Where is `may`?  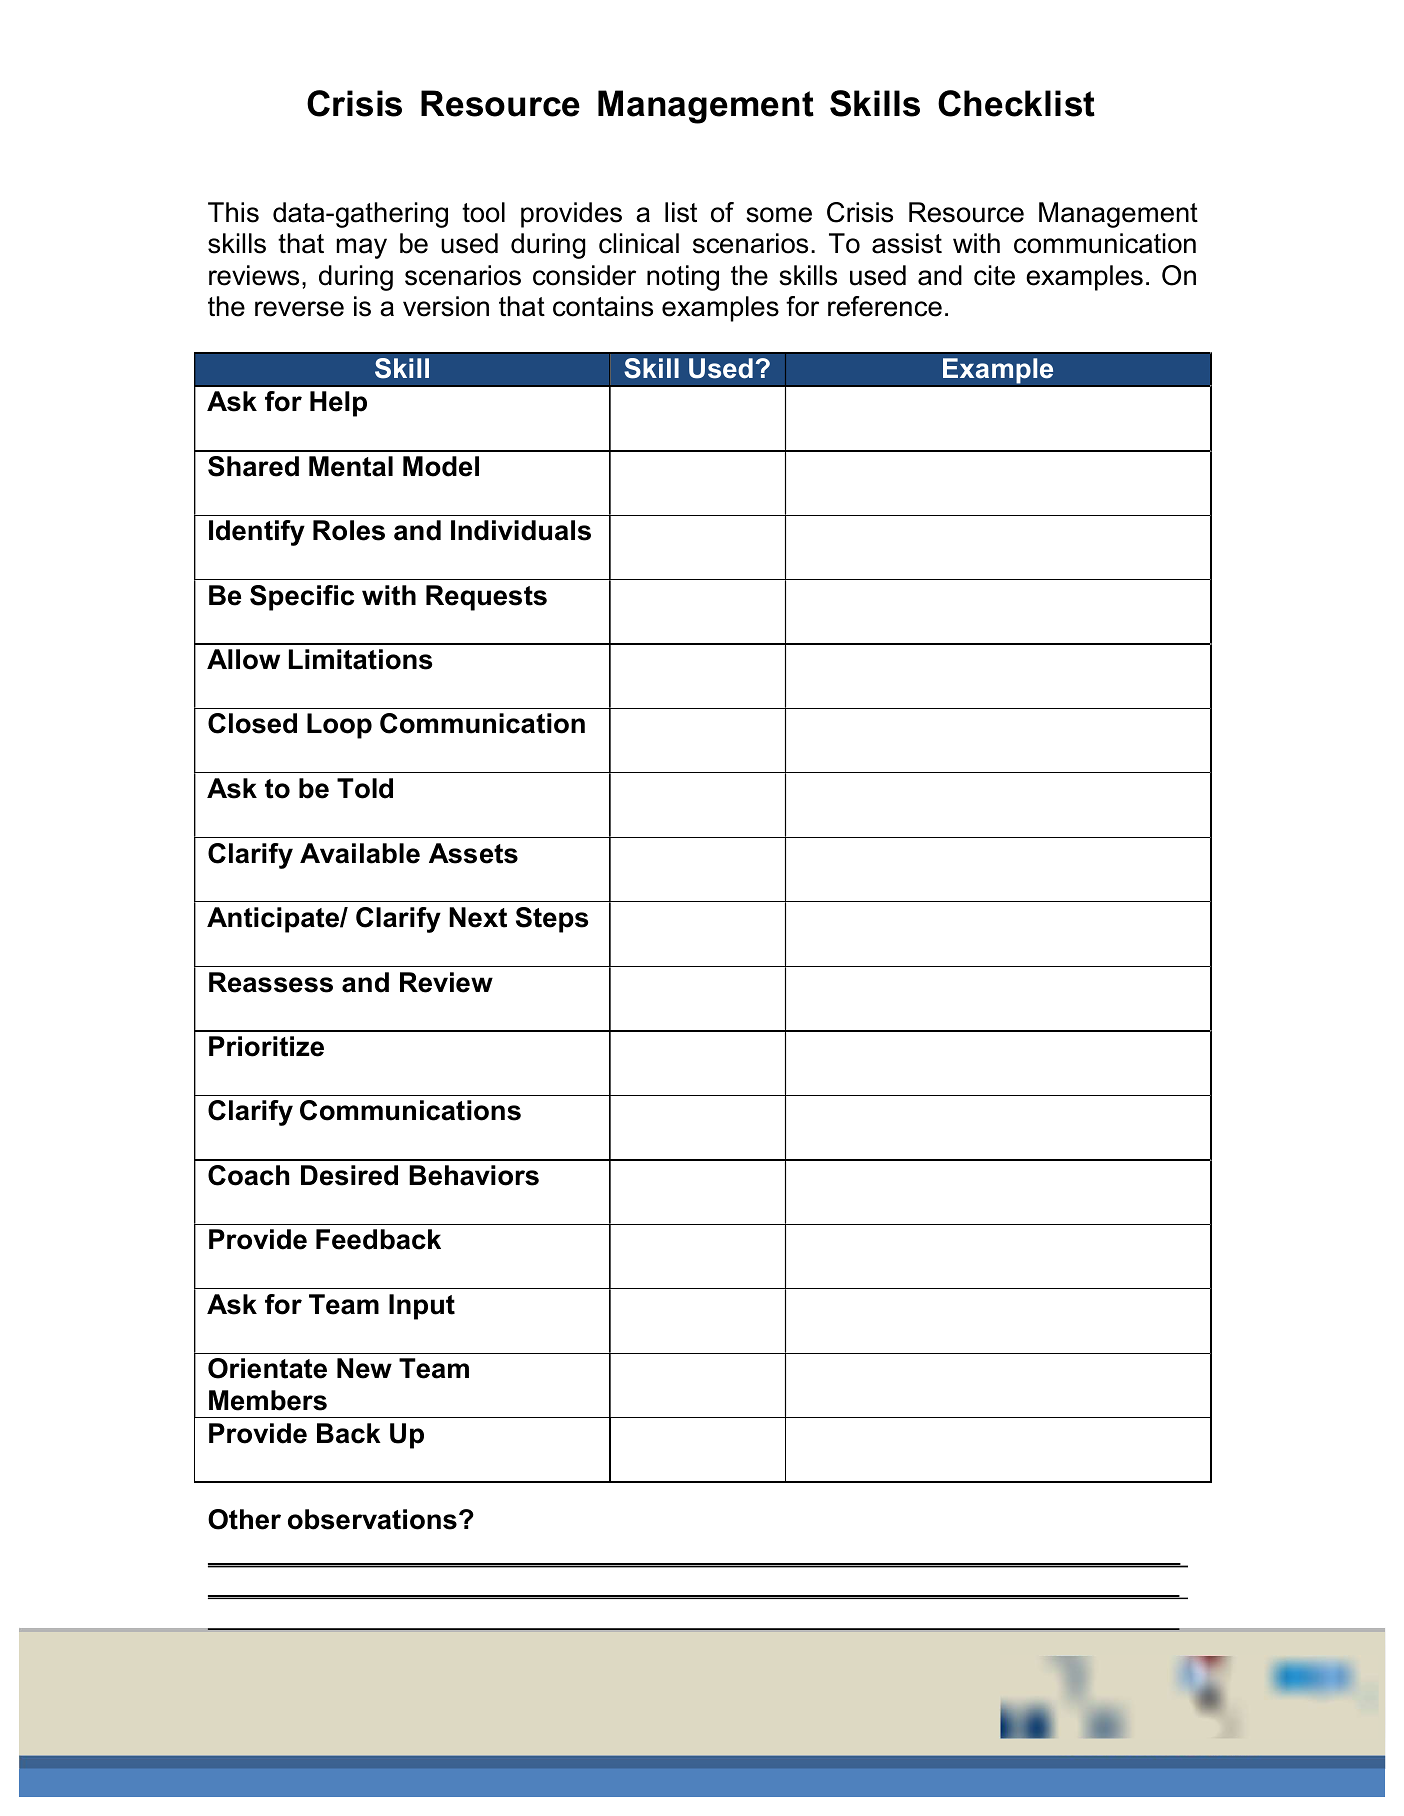 may is located at coordinates (362, 248).
